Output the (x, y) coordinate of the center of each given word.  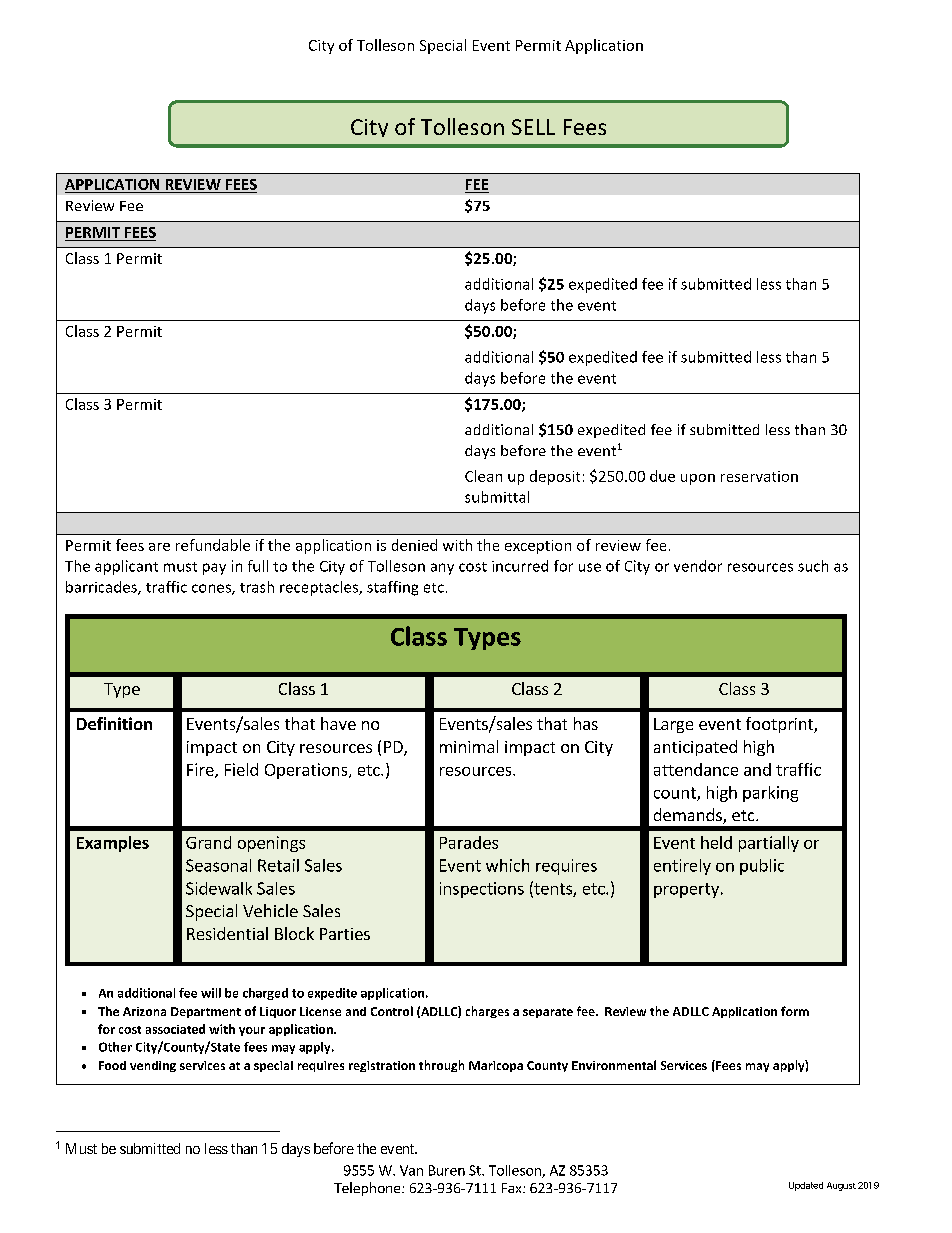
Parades (469, 842)
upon (698, 479)
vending (153, 1066)
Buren (447, 1170)
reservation (759, 476)
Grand (208, 842)
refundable (213, 545)
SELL (533, 127)
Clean (483, 476)
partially (769, 844)
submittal (497, 497)
